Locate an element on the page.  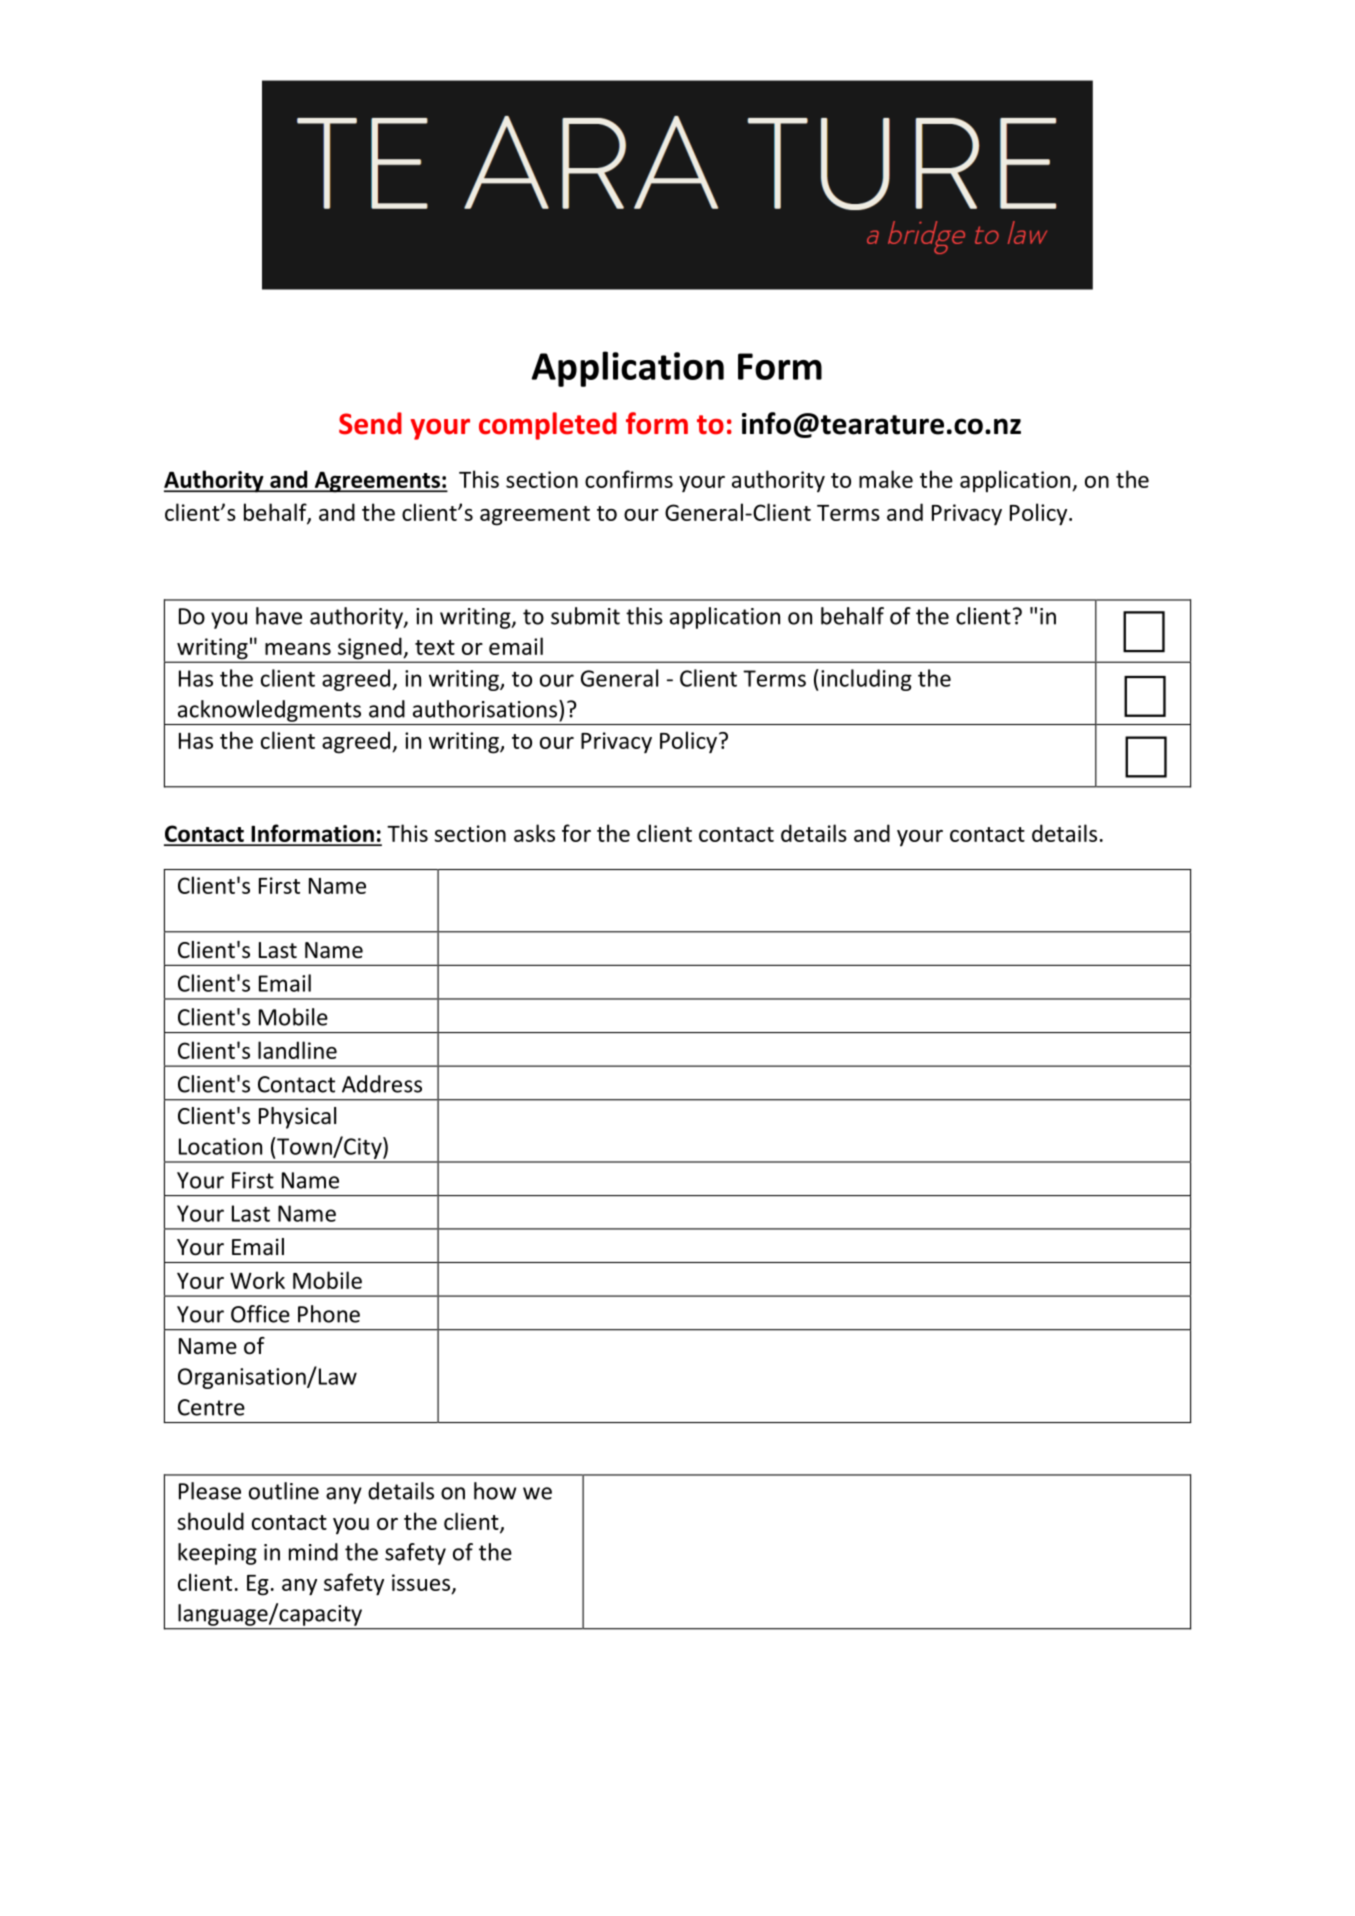
mind is located at coordinates (313, 1552).
